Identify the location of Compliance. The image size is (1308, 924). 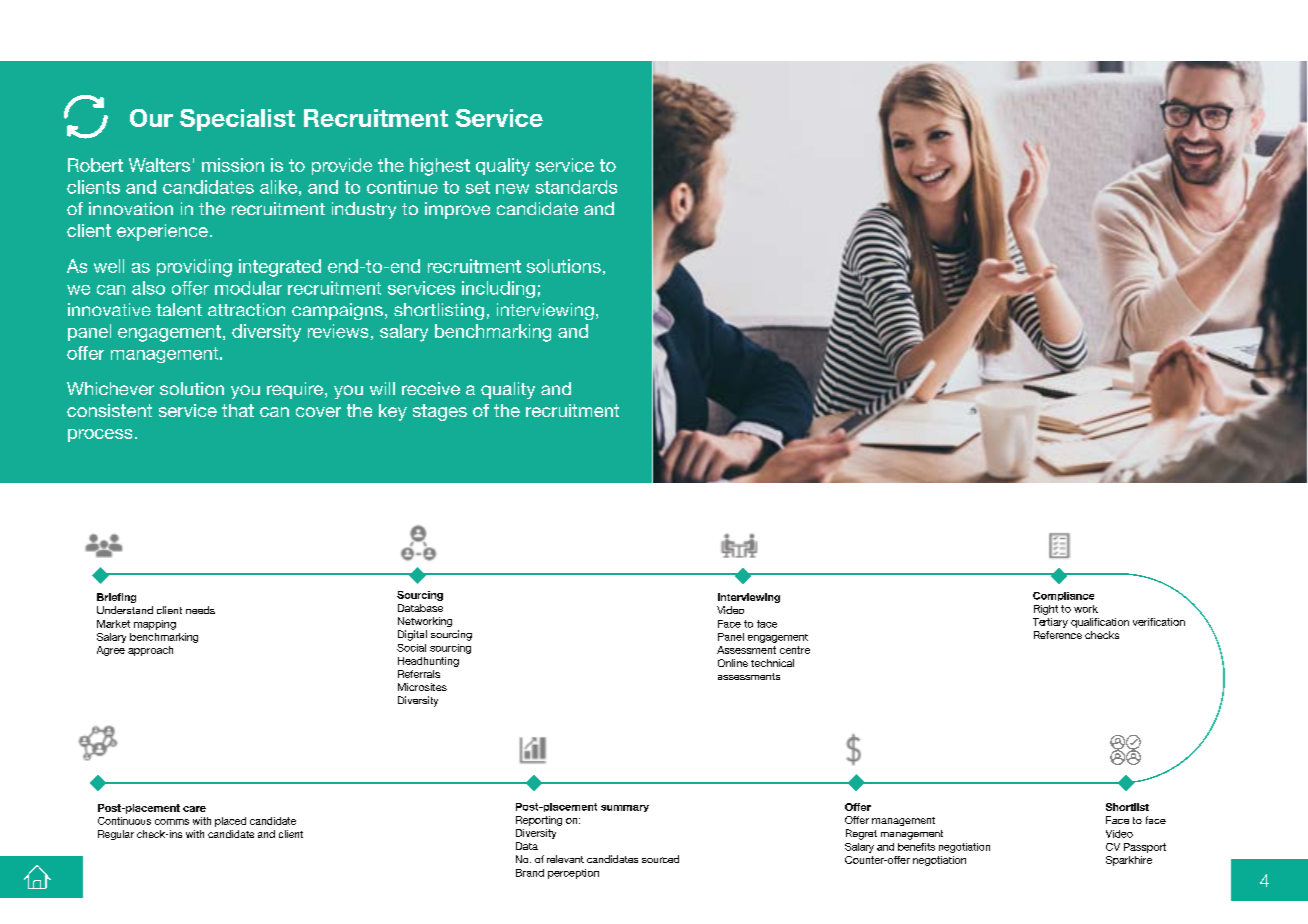
(1063, 596).
